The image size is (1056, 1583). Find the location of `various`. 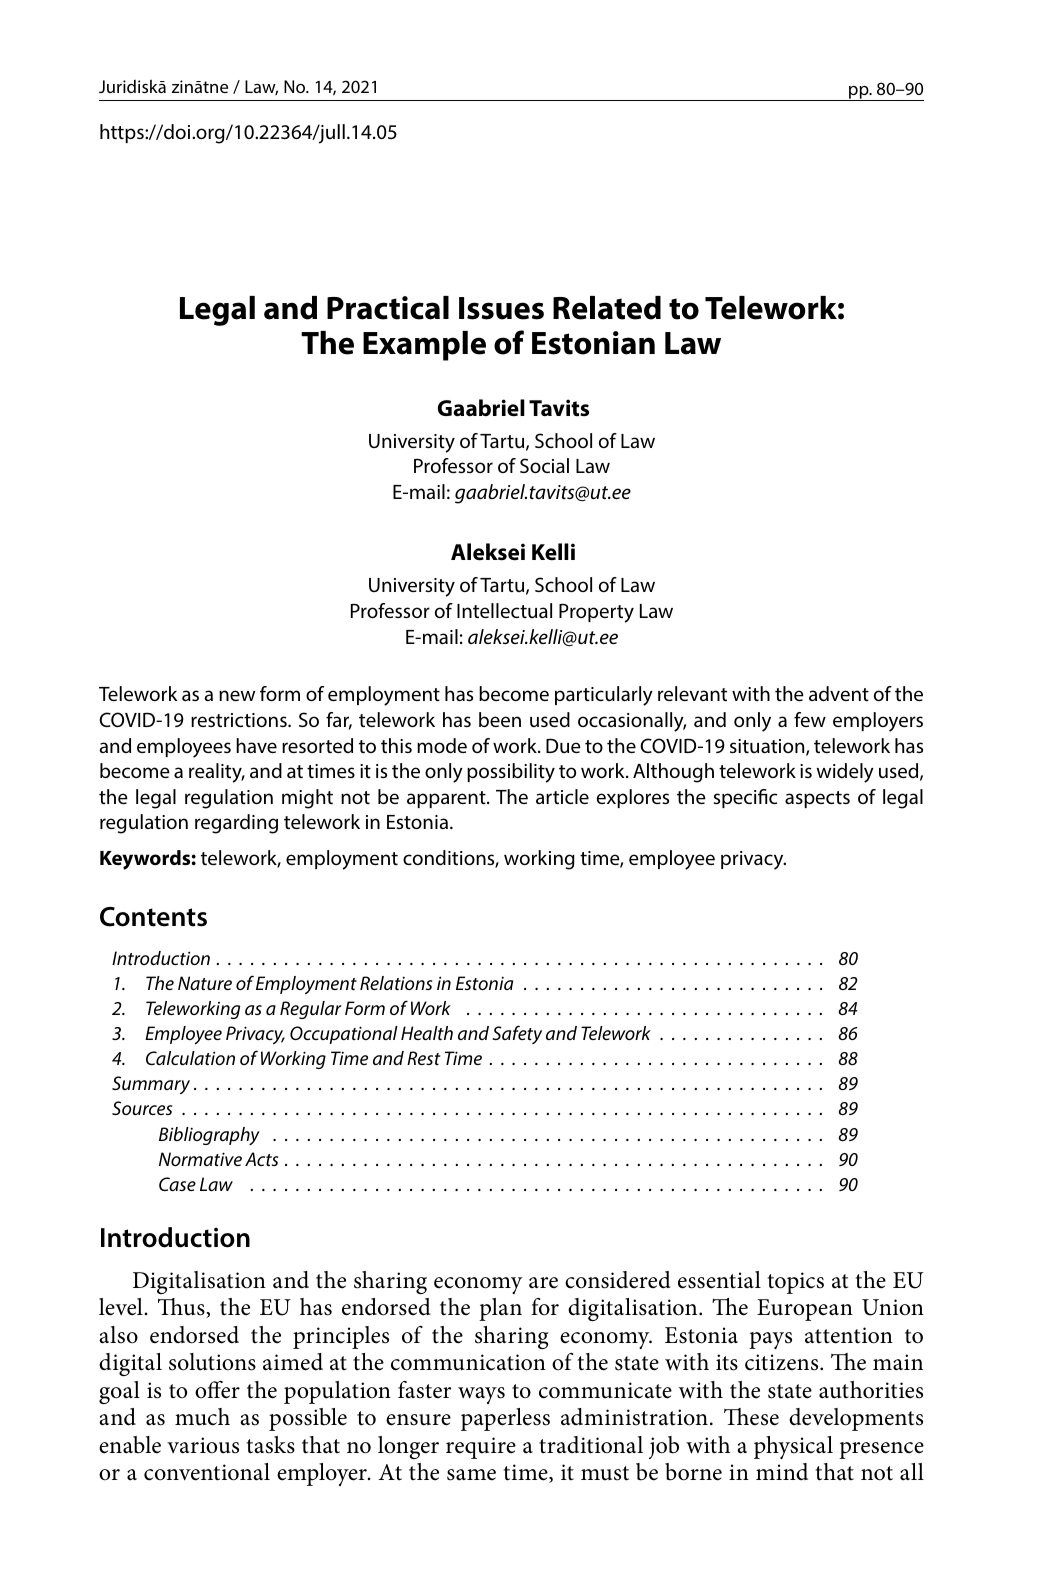

various is located at coordinates (203, 1445).
